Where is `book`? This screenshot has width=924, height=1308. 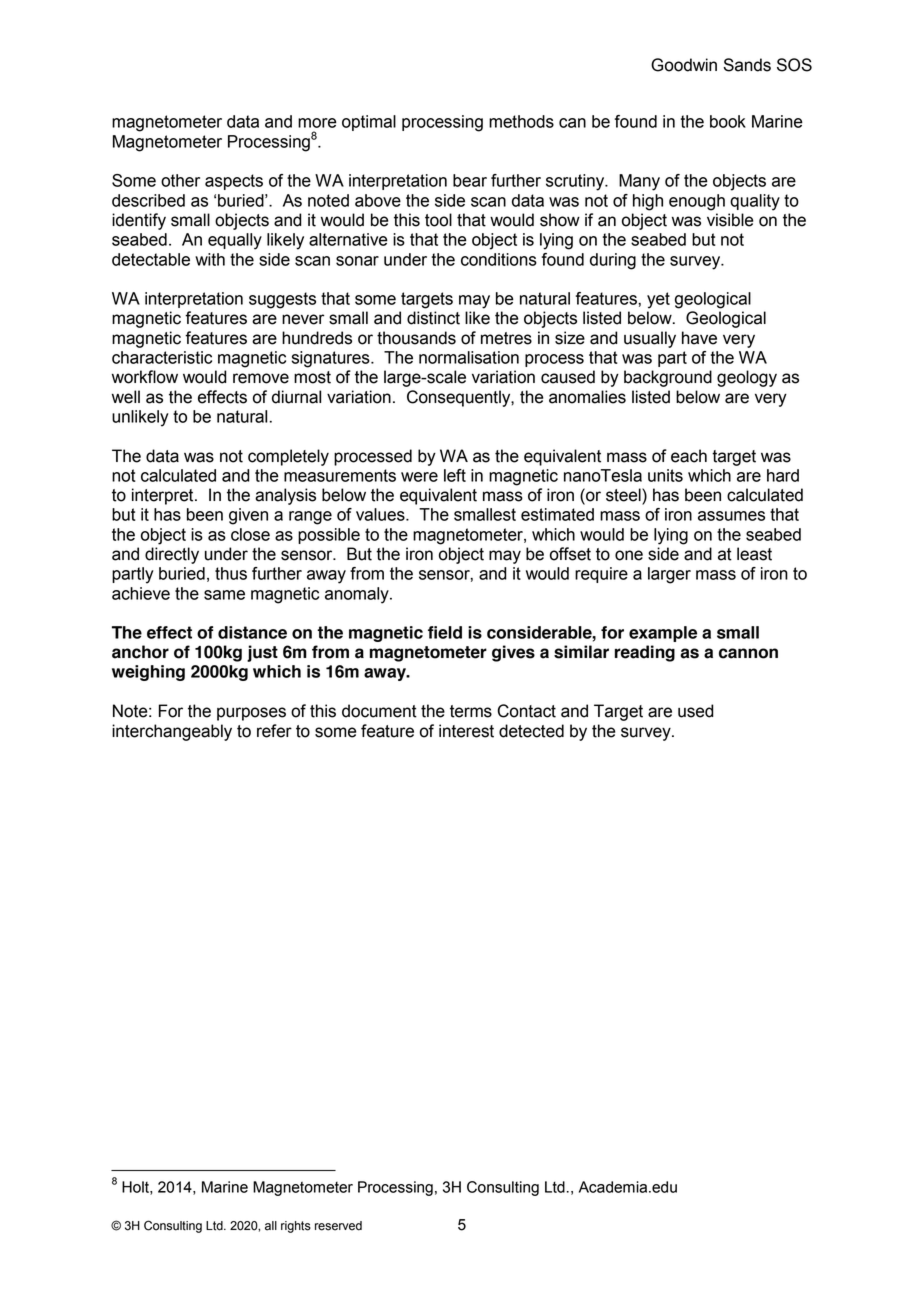
book is located at coordinates (728, 121).
